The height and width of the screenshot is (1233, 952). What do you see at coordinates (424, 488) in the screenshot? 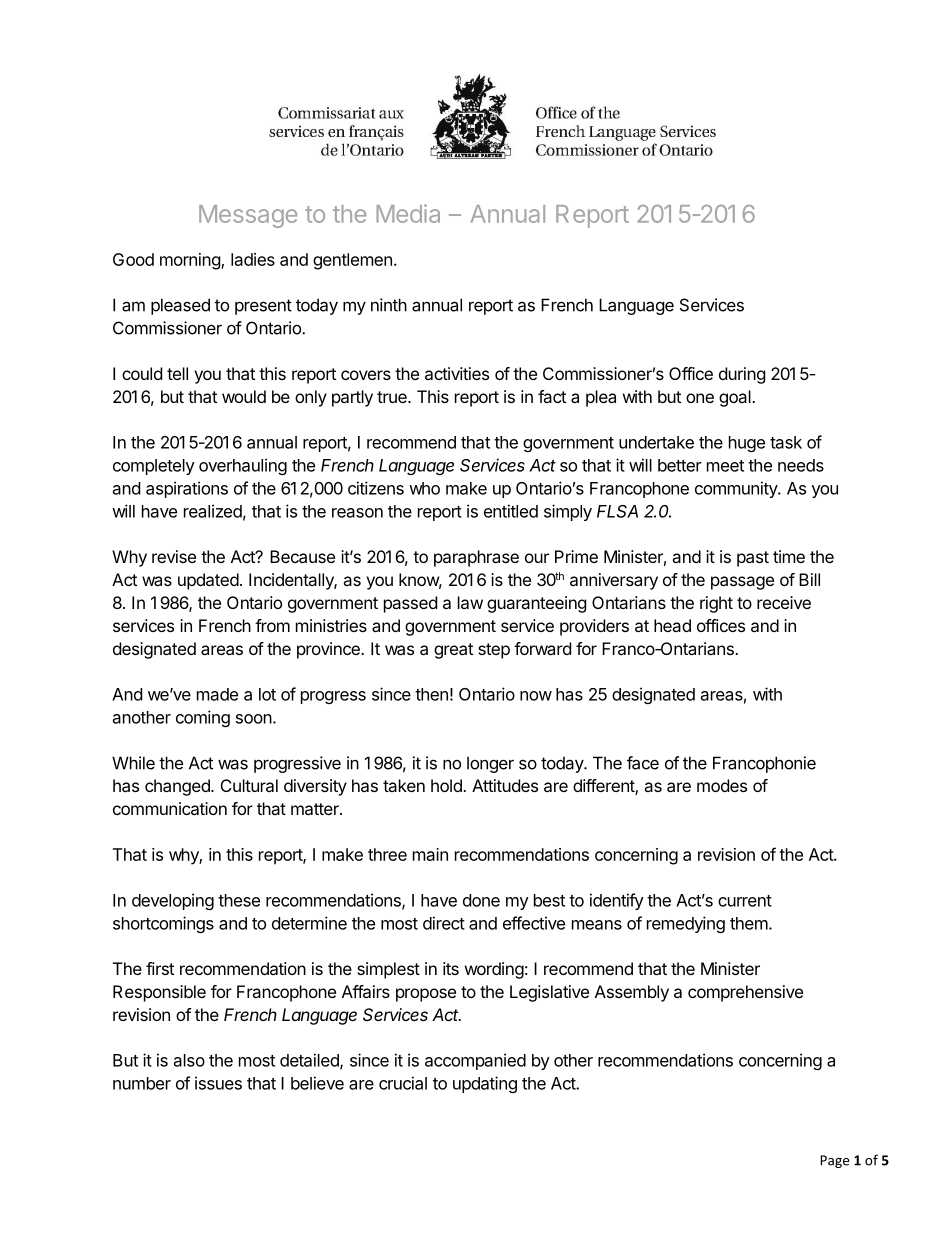
I see `who` at bounding box center [424, 488].
